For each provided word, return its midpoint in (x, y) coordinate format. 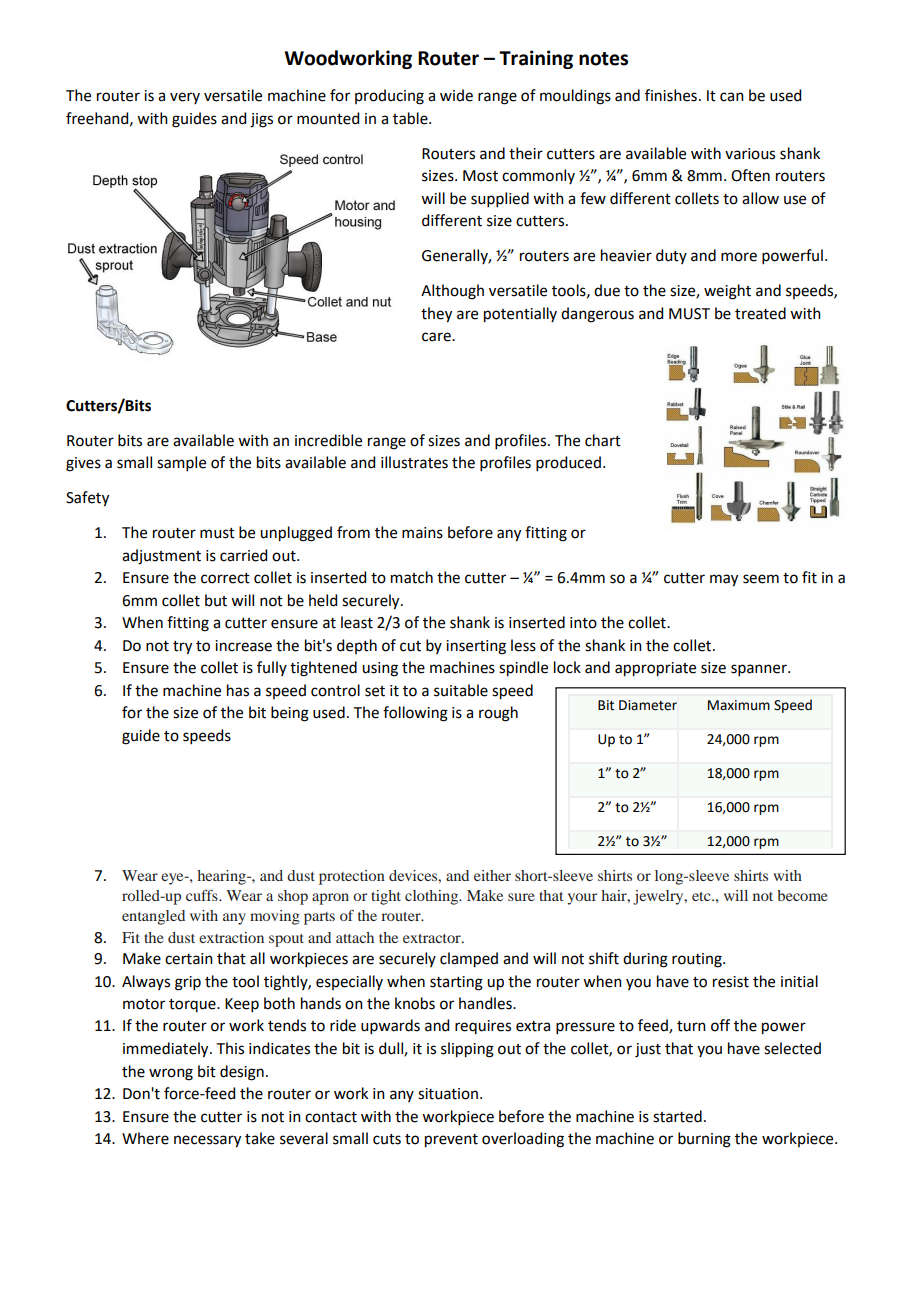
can (732, 97)
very (185, 98)
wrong (171, 1074)
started (677, 1116)
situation (448, 1094)
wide (456, 95)
